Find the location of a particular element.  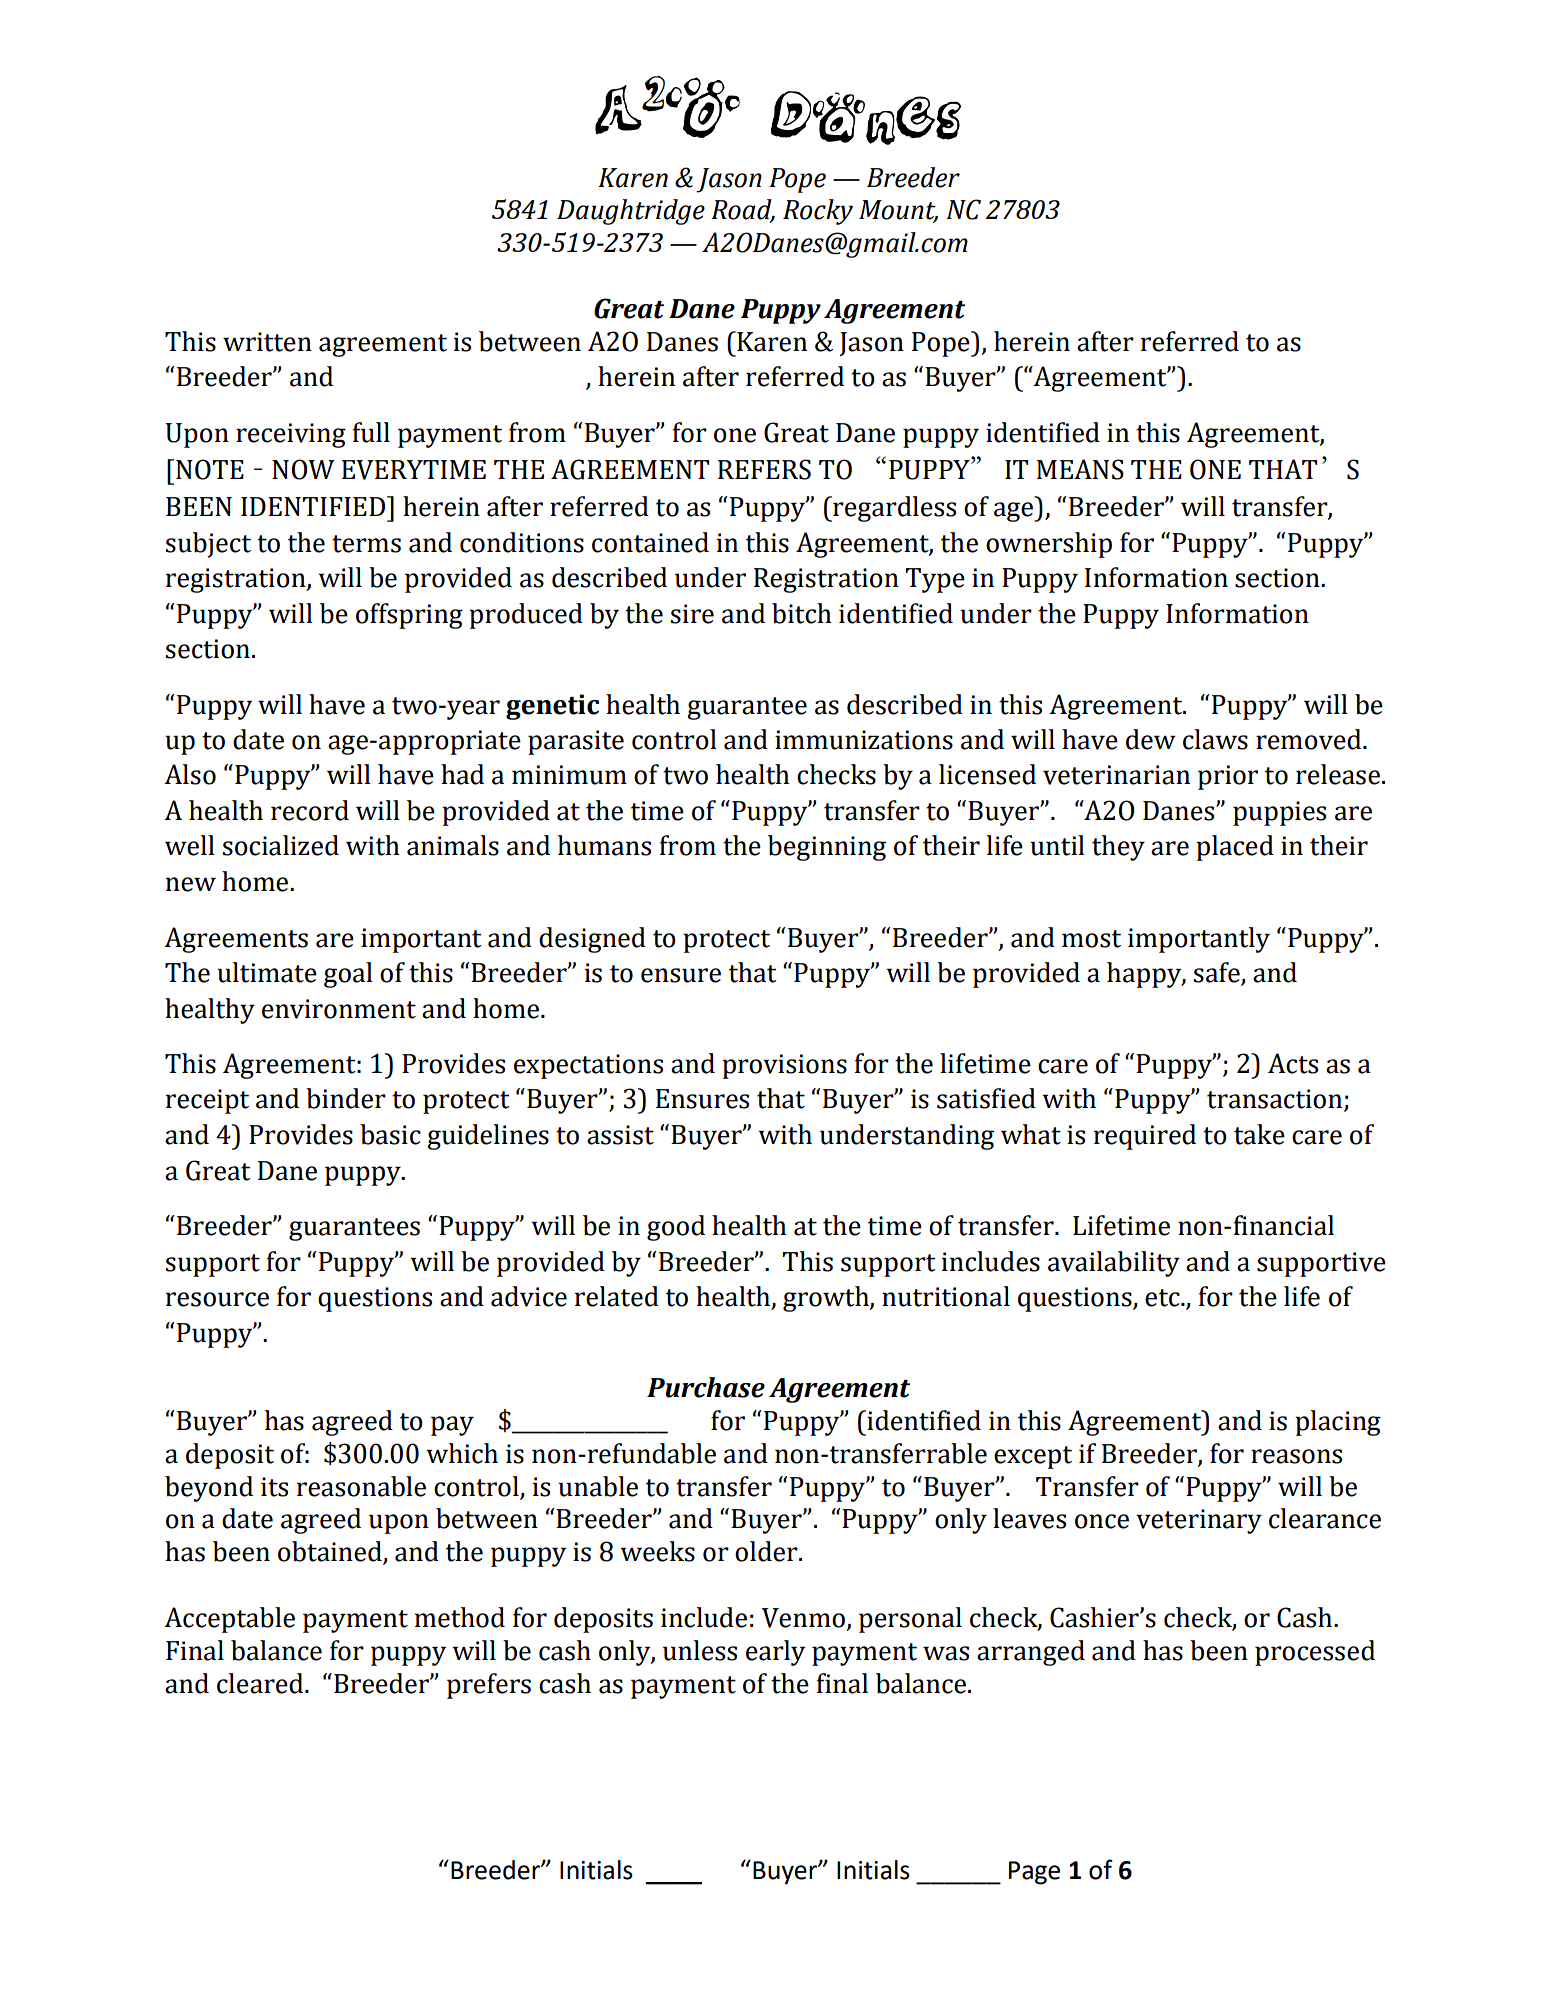

early is located at coordinates (775, 1653).
